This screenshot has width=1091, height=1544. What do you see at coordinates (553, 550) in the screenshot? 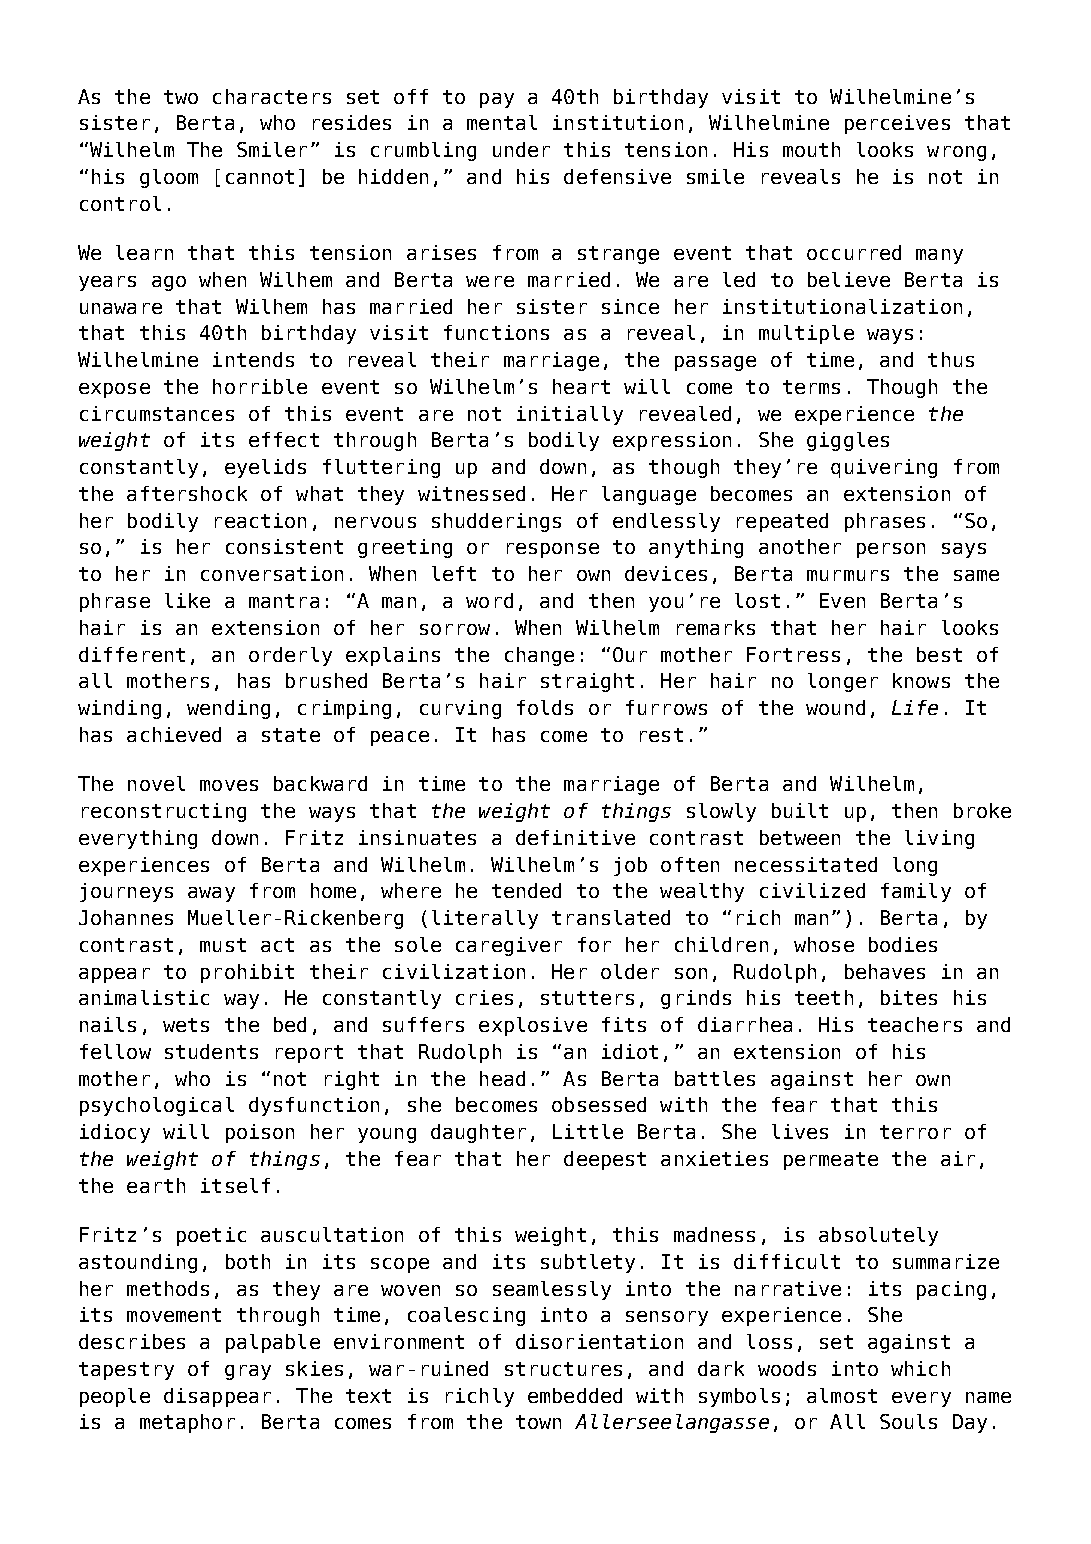
I see `response` at bounding box center [553, 550].
